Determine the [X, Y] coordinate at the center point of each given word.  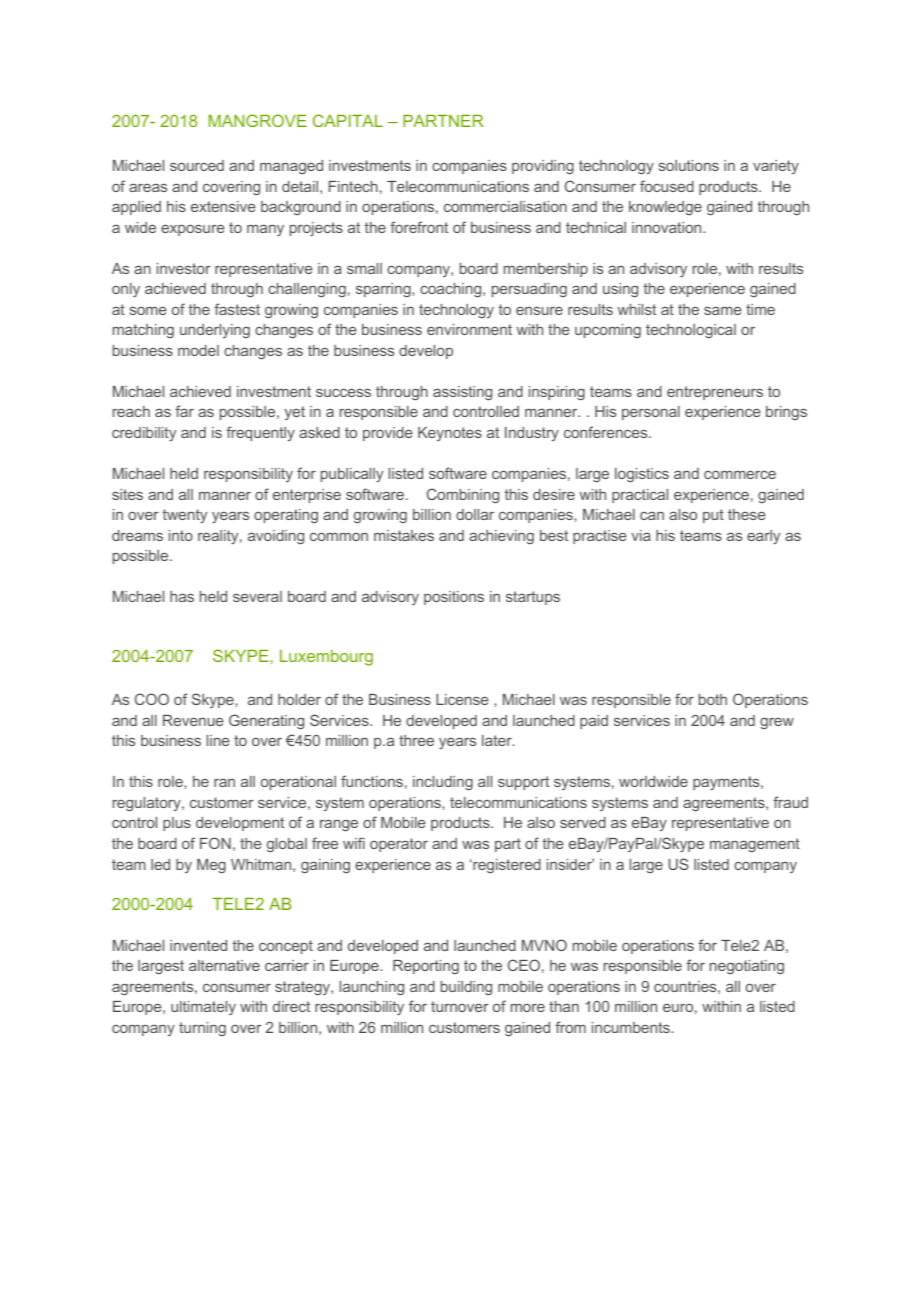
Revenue [193, 720]
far [184, 411]
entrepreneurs [715, 393]
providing [543, 167]
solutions [689, 165]
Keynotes [450, 434]
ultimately [203, 1008]
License [462, 699]
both [713, 699]
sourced [197, 165]
